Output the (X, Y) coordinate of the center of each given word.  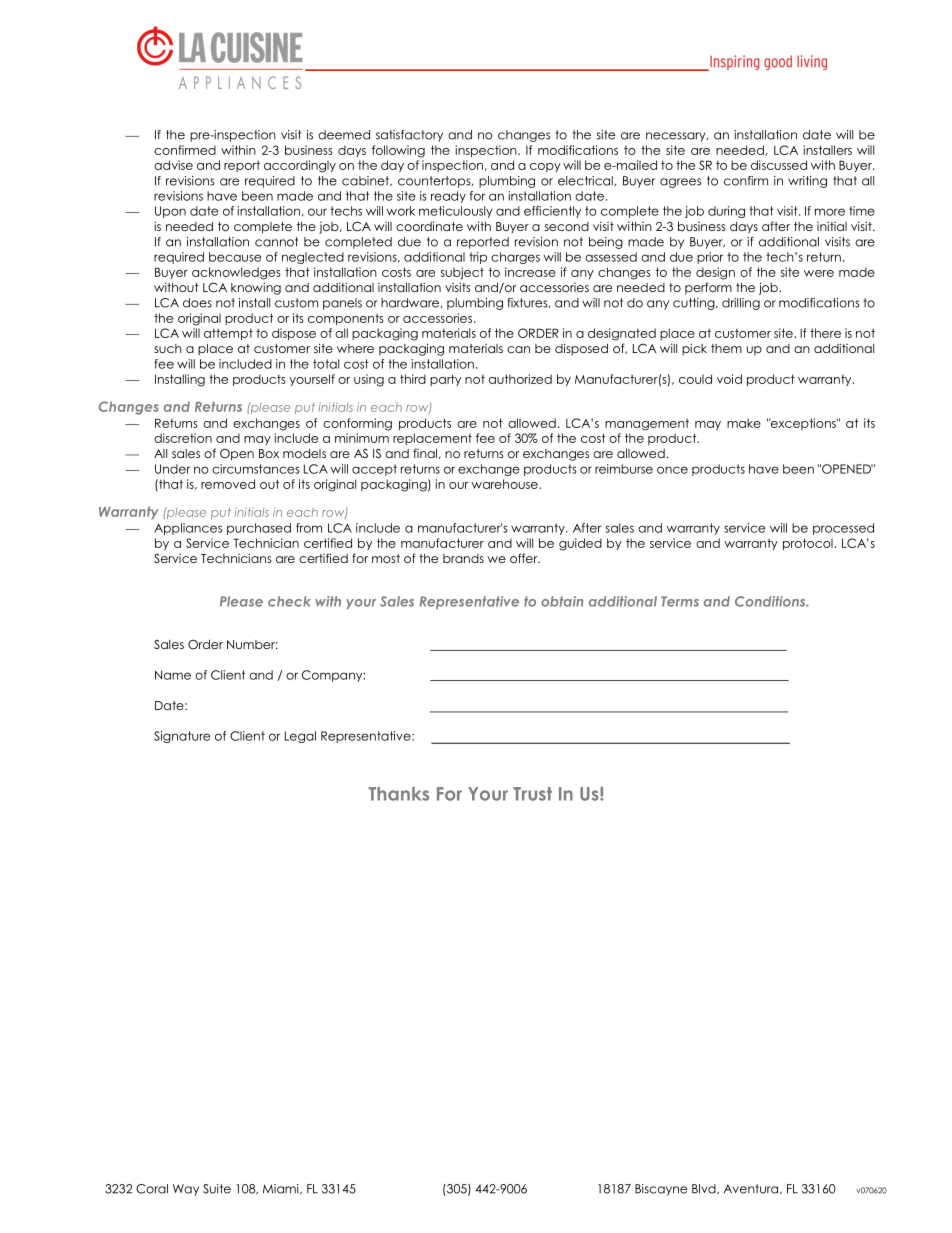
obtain (562, 601)
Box (269, 453)
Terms (680, 601)
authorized (520, 379)
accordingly (300, 166)
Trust (532, 794)
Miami (282, 1189)
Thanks (399, 794)
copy (545, 167)
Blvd (705, 1189)
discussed (779, 165)
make (744, 423)
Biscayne (661, 1190)
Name (173, 675)
